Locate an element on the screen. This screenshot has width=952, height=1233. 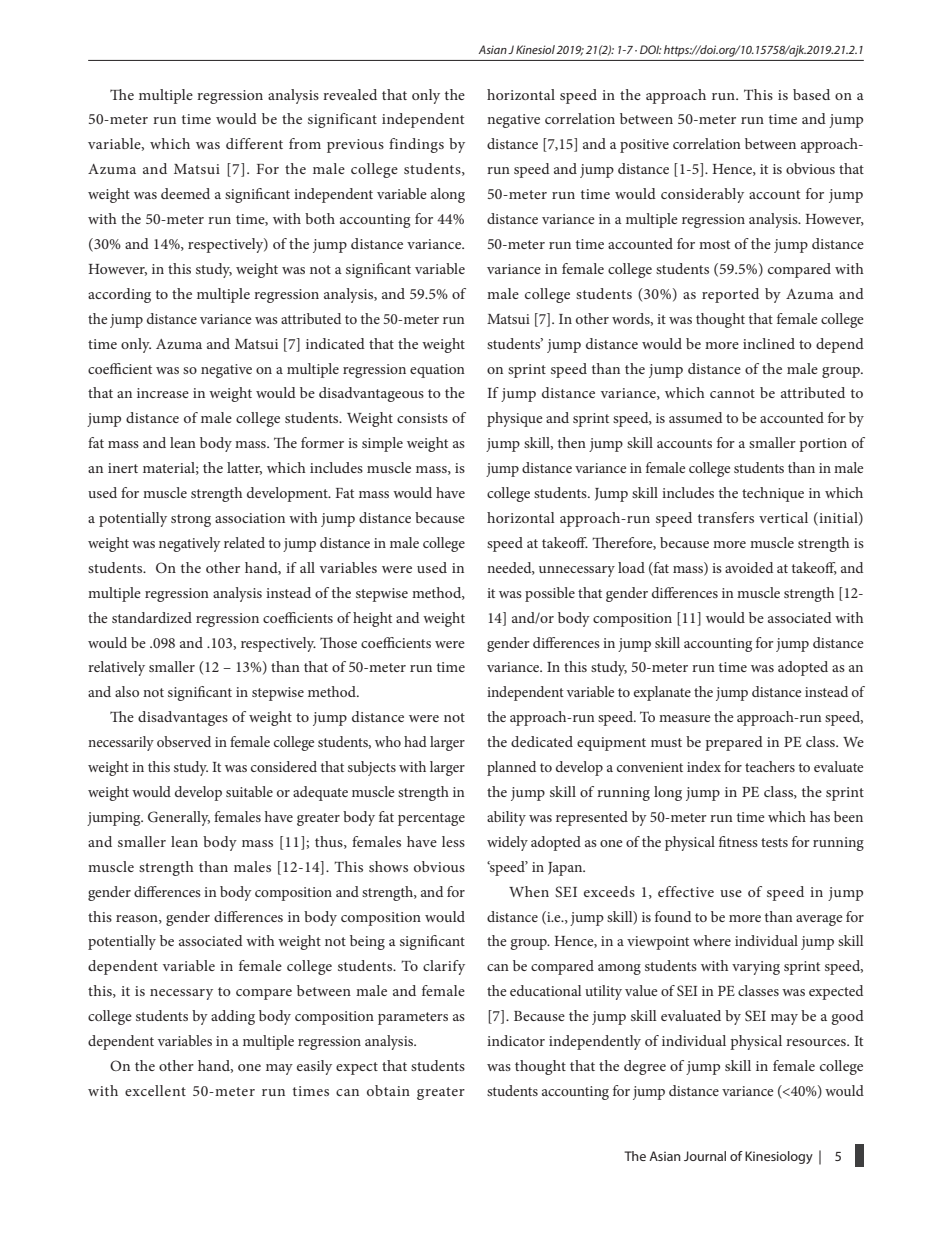
avoided is located at coordinates (749, 567).
